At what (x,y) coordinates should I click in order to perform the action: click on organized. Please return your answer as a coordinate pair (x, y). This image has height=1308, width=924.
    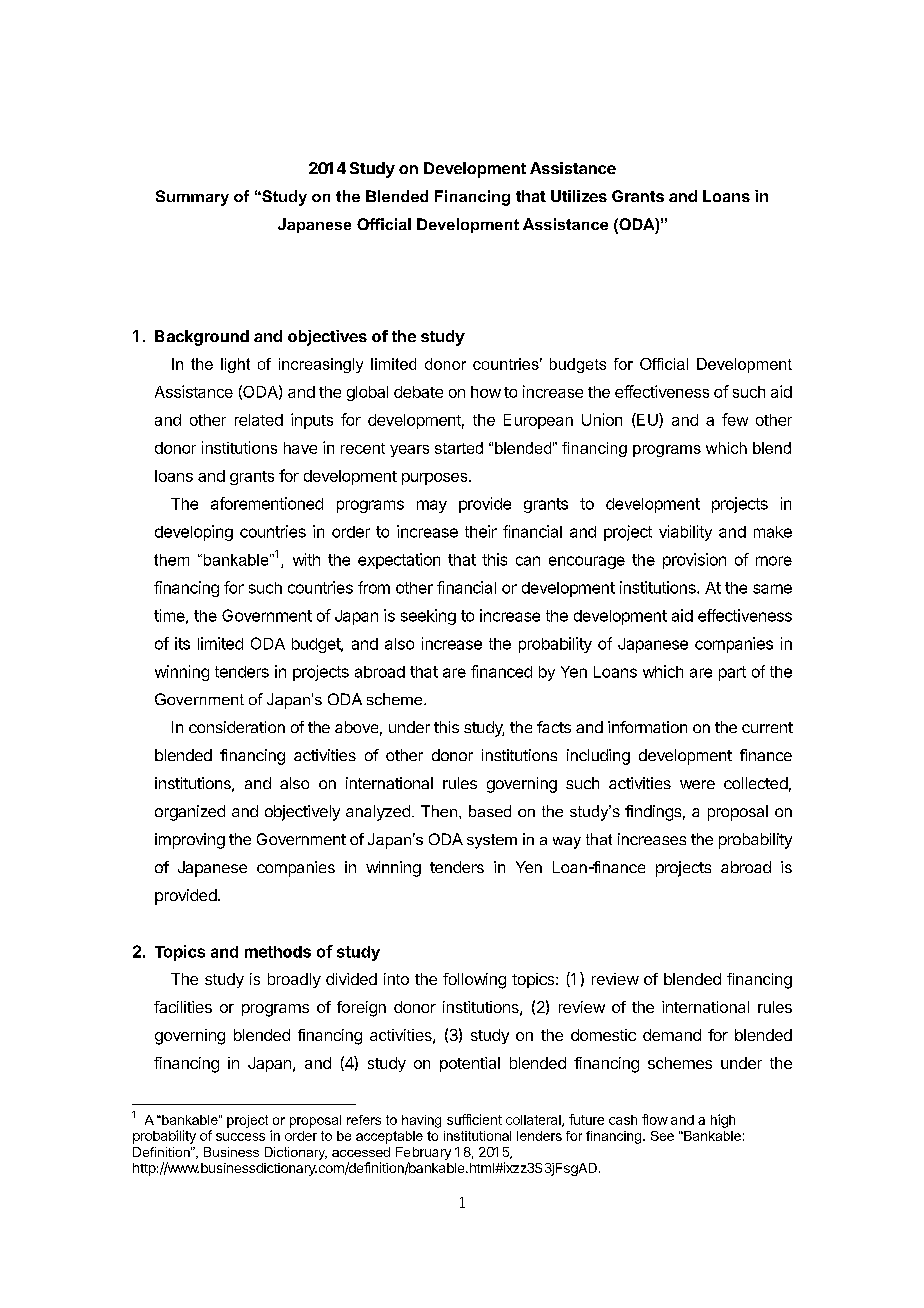
    Looking at the image, I should click on (190, 813).
